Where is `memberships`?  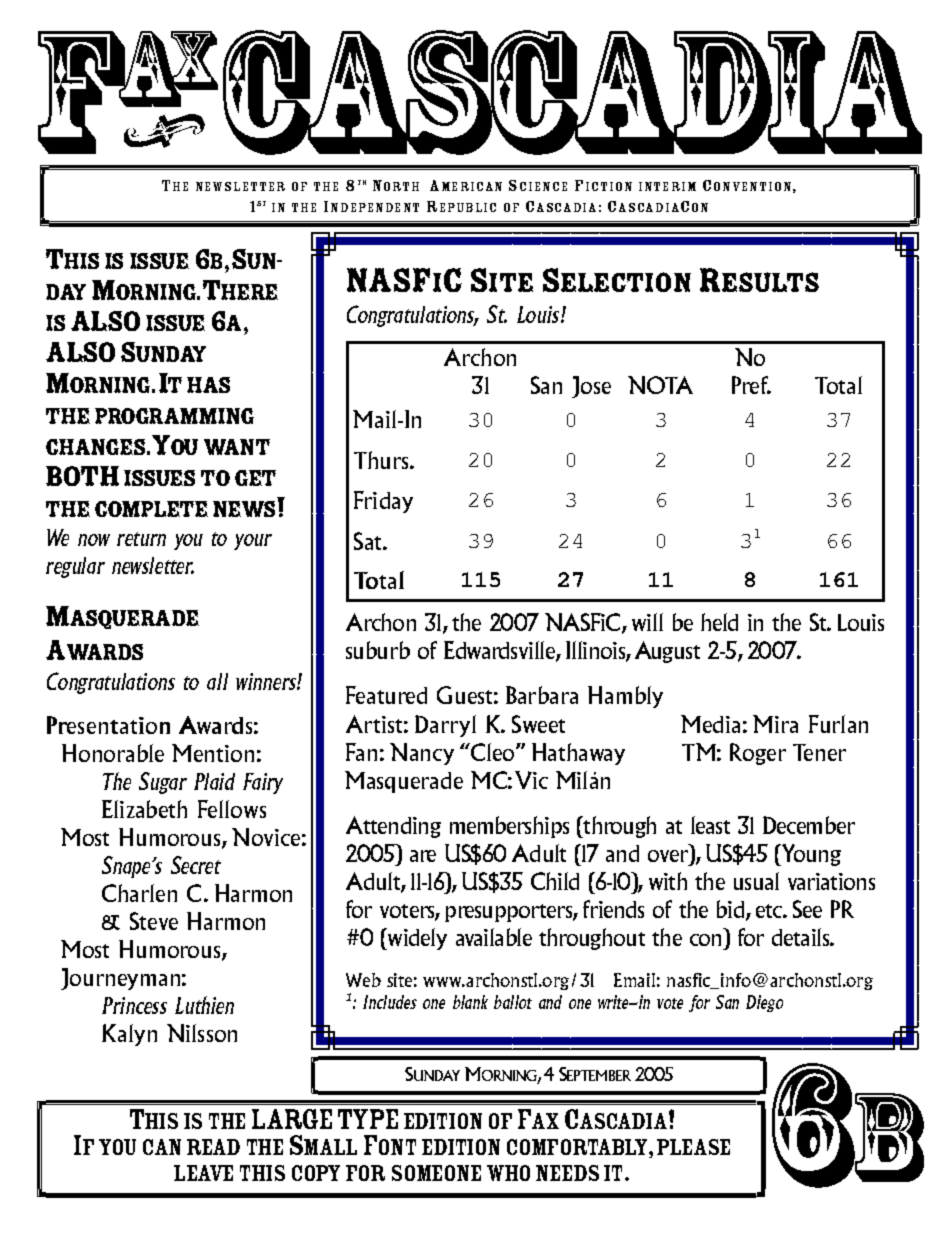
memberships is located at coordinates (509, 827).
